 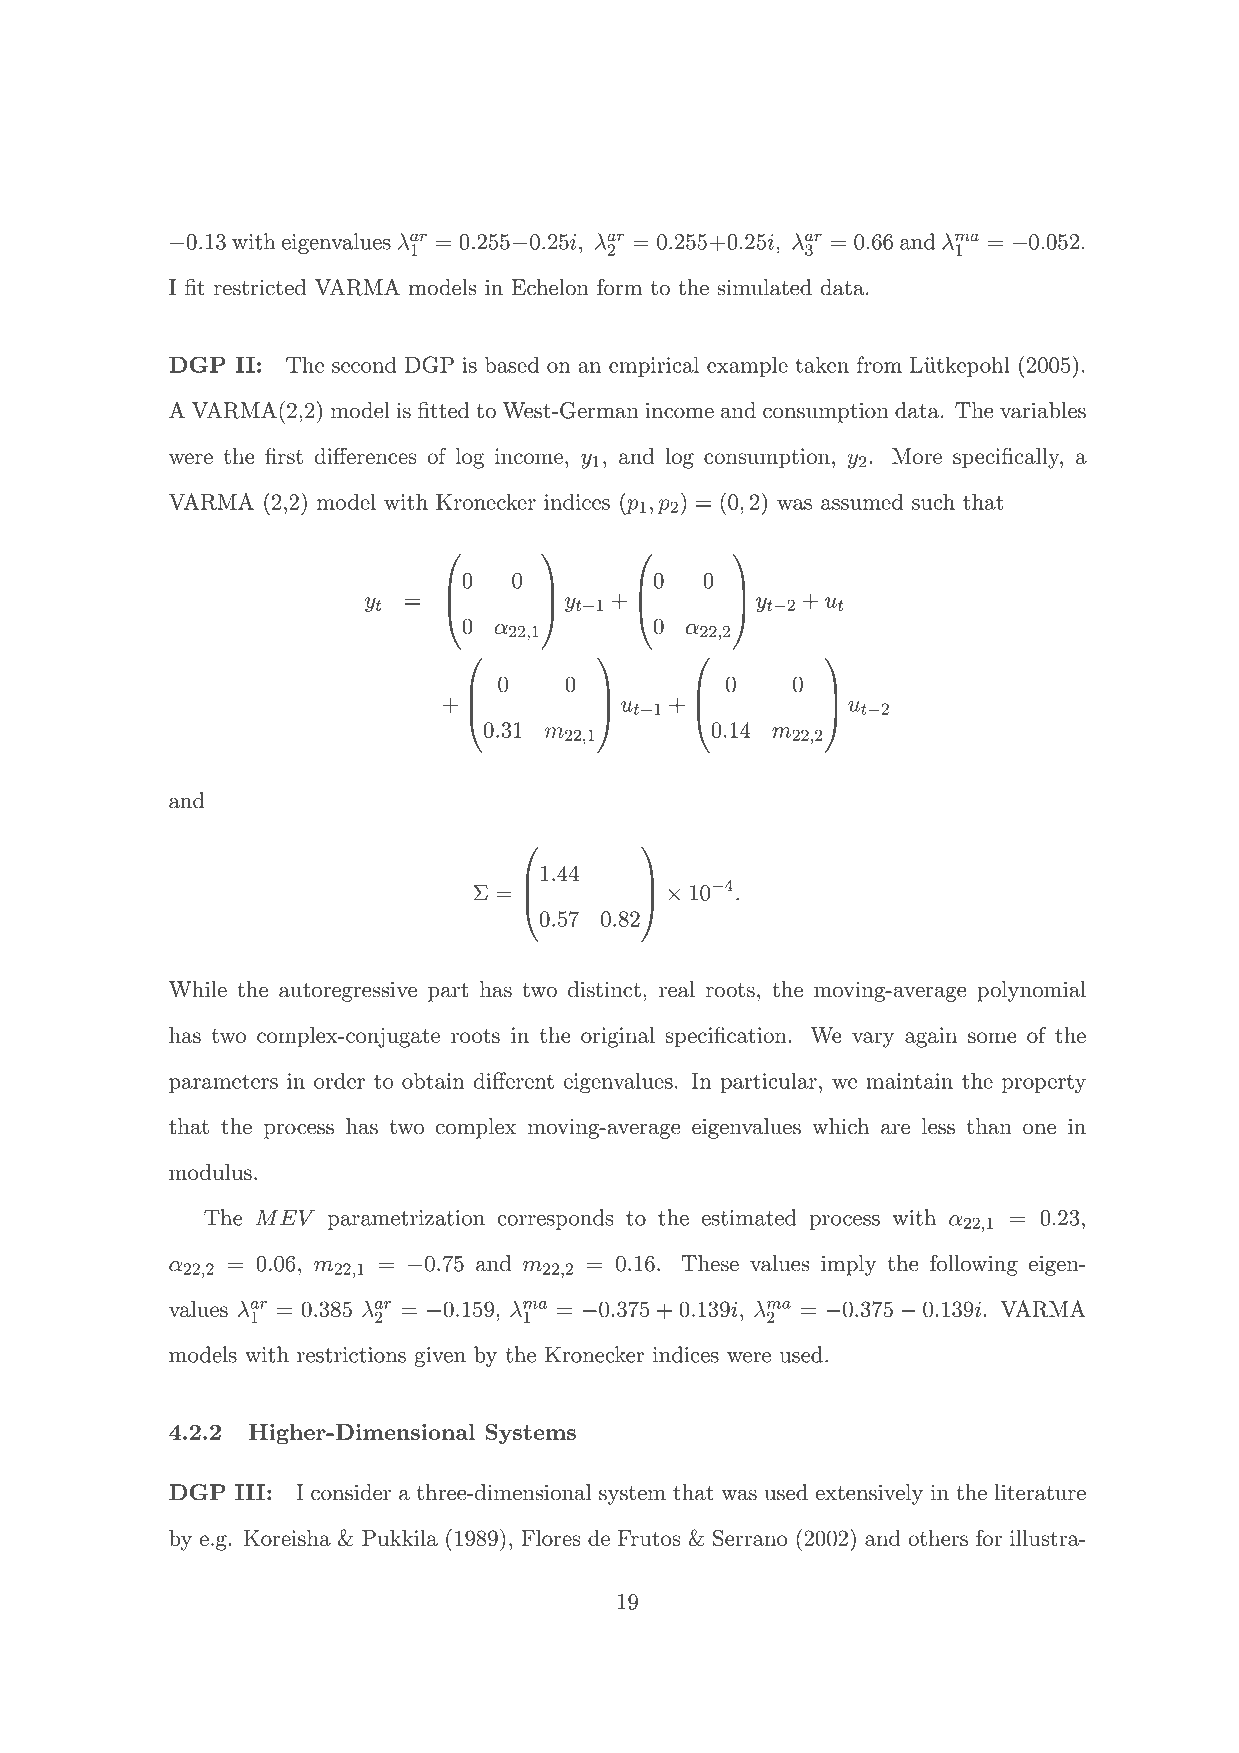 I want to click on original, so click(x=618, y=1037).
